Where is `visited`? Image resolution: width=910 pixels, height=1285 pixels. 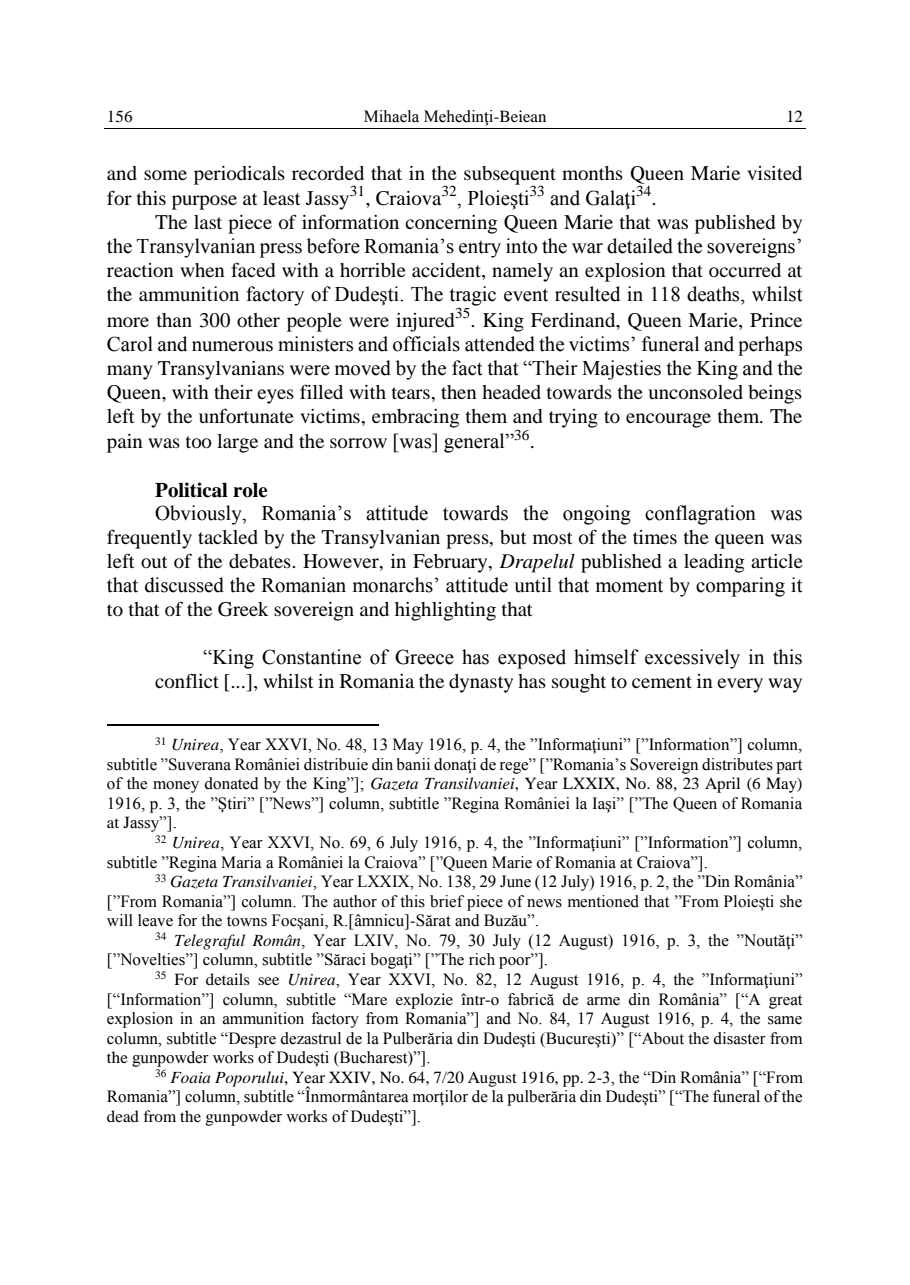 visited is located at coordinates (774, 173).
